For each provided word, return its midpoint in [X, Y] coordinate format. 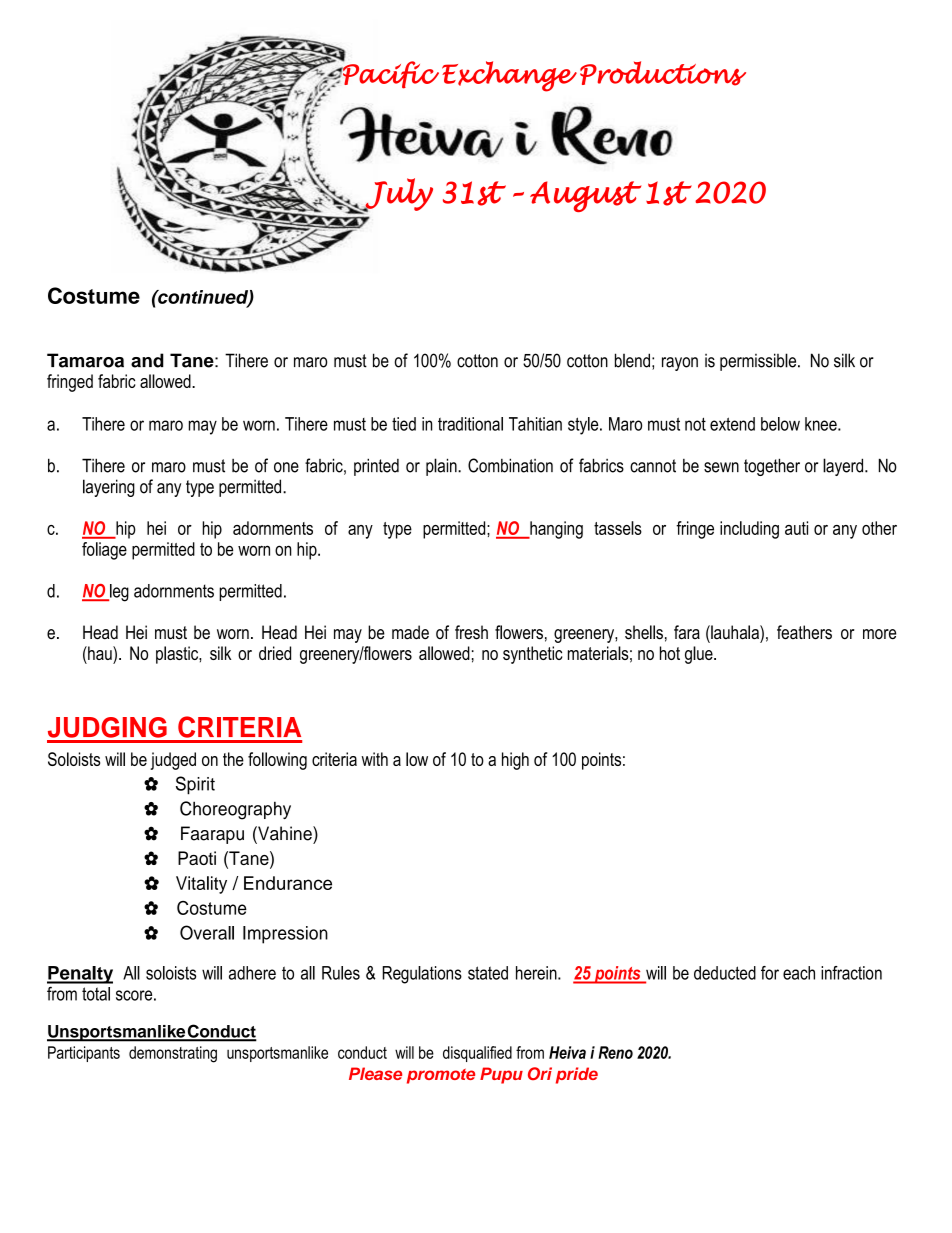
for [770, 973]
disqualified [477, 1054]
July [398, 195]
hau [100, 653]
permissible [759, 362]
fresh [471, 632]
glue [700, 655]
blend [632, 360]
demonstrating [173, 1054]
